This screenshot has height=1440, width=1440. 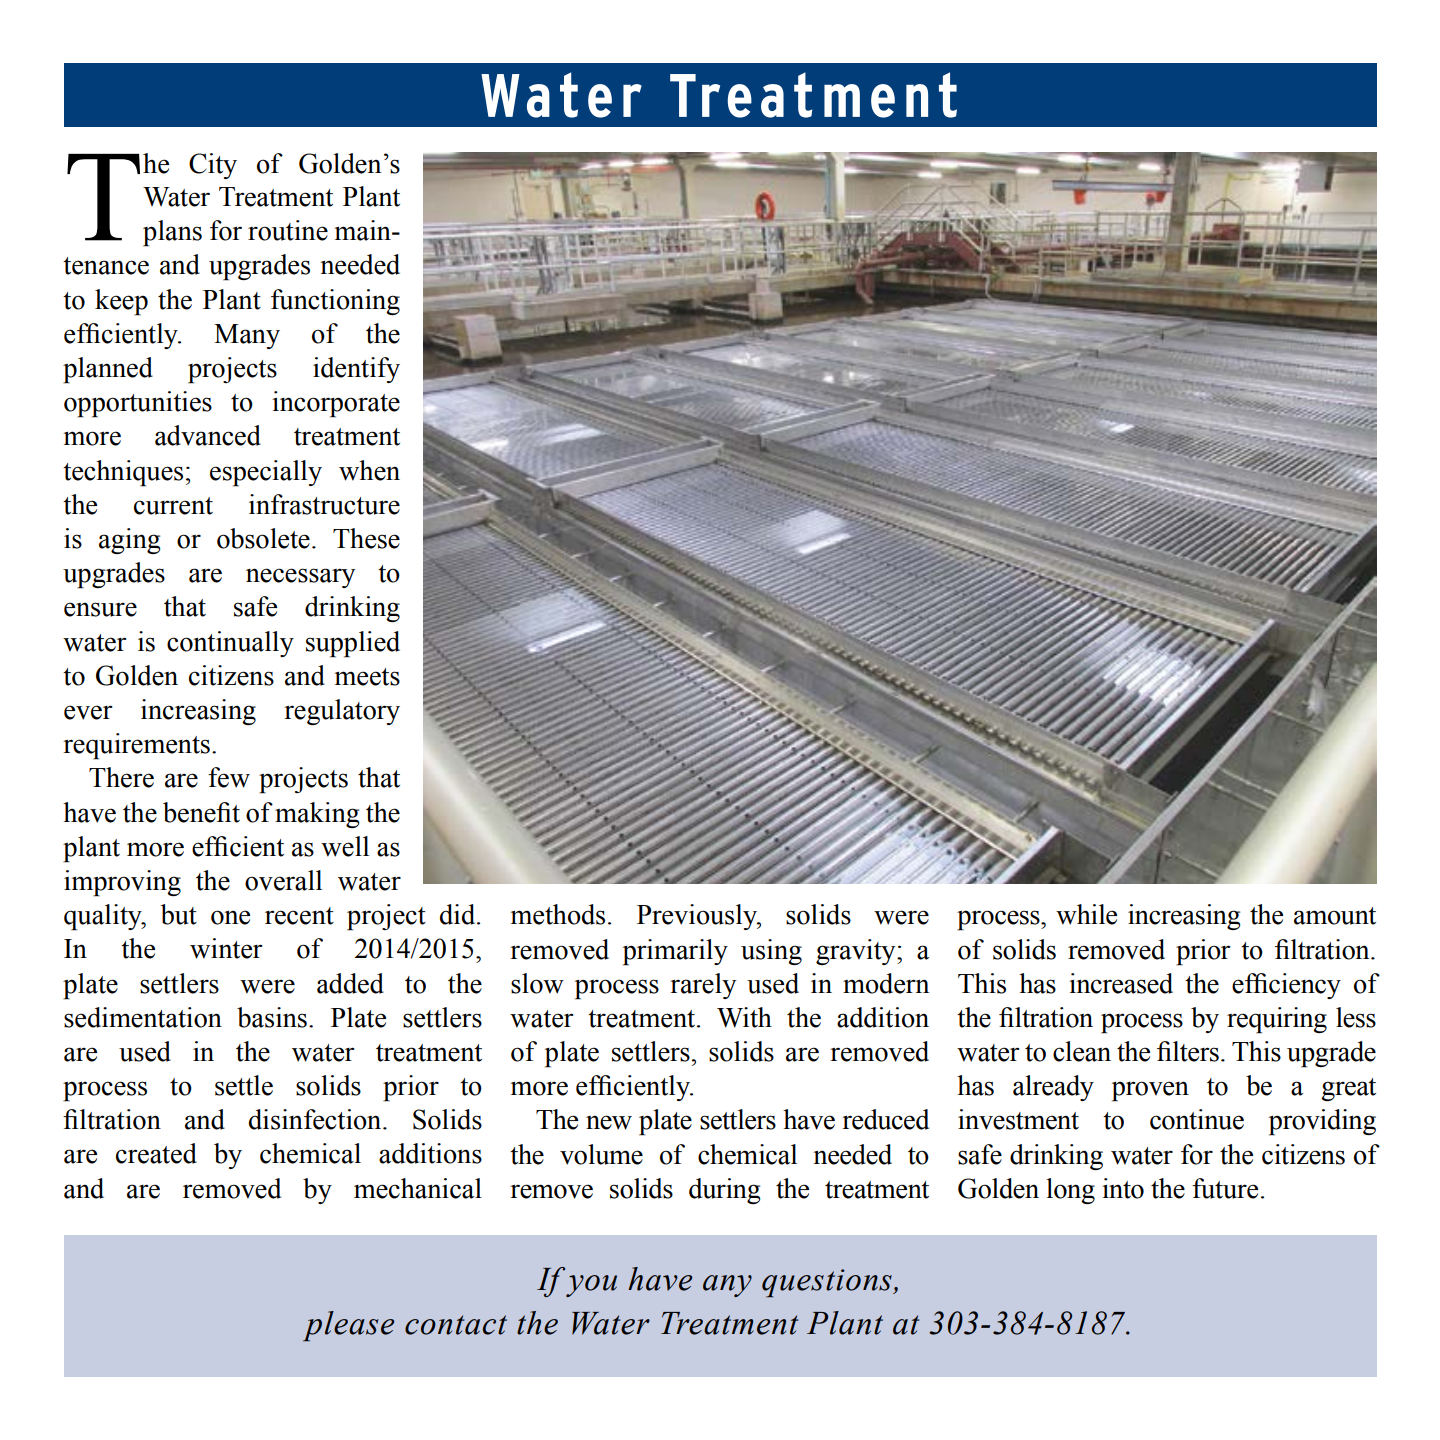 I want to click on while, so click(x=1086, y=914).
